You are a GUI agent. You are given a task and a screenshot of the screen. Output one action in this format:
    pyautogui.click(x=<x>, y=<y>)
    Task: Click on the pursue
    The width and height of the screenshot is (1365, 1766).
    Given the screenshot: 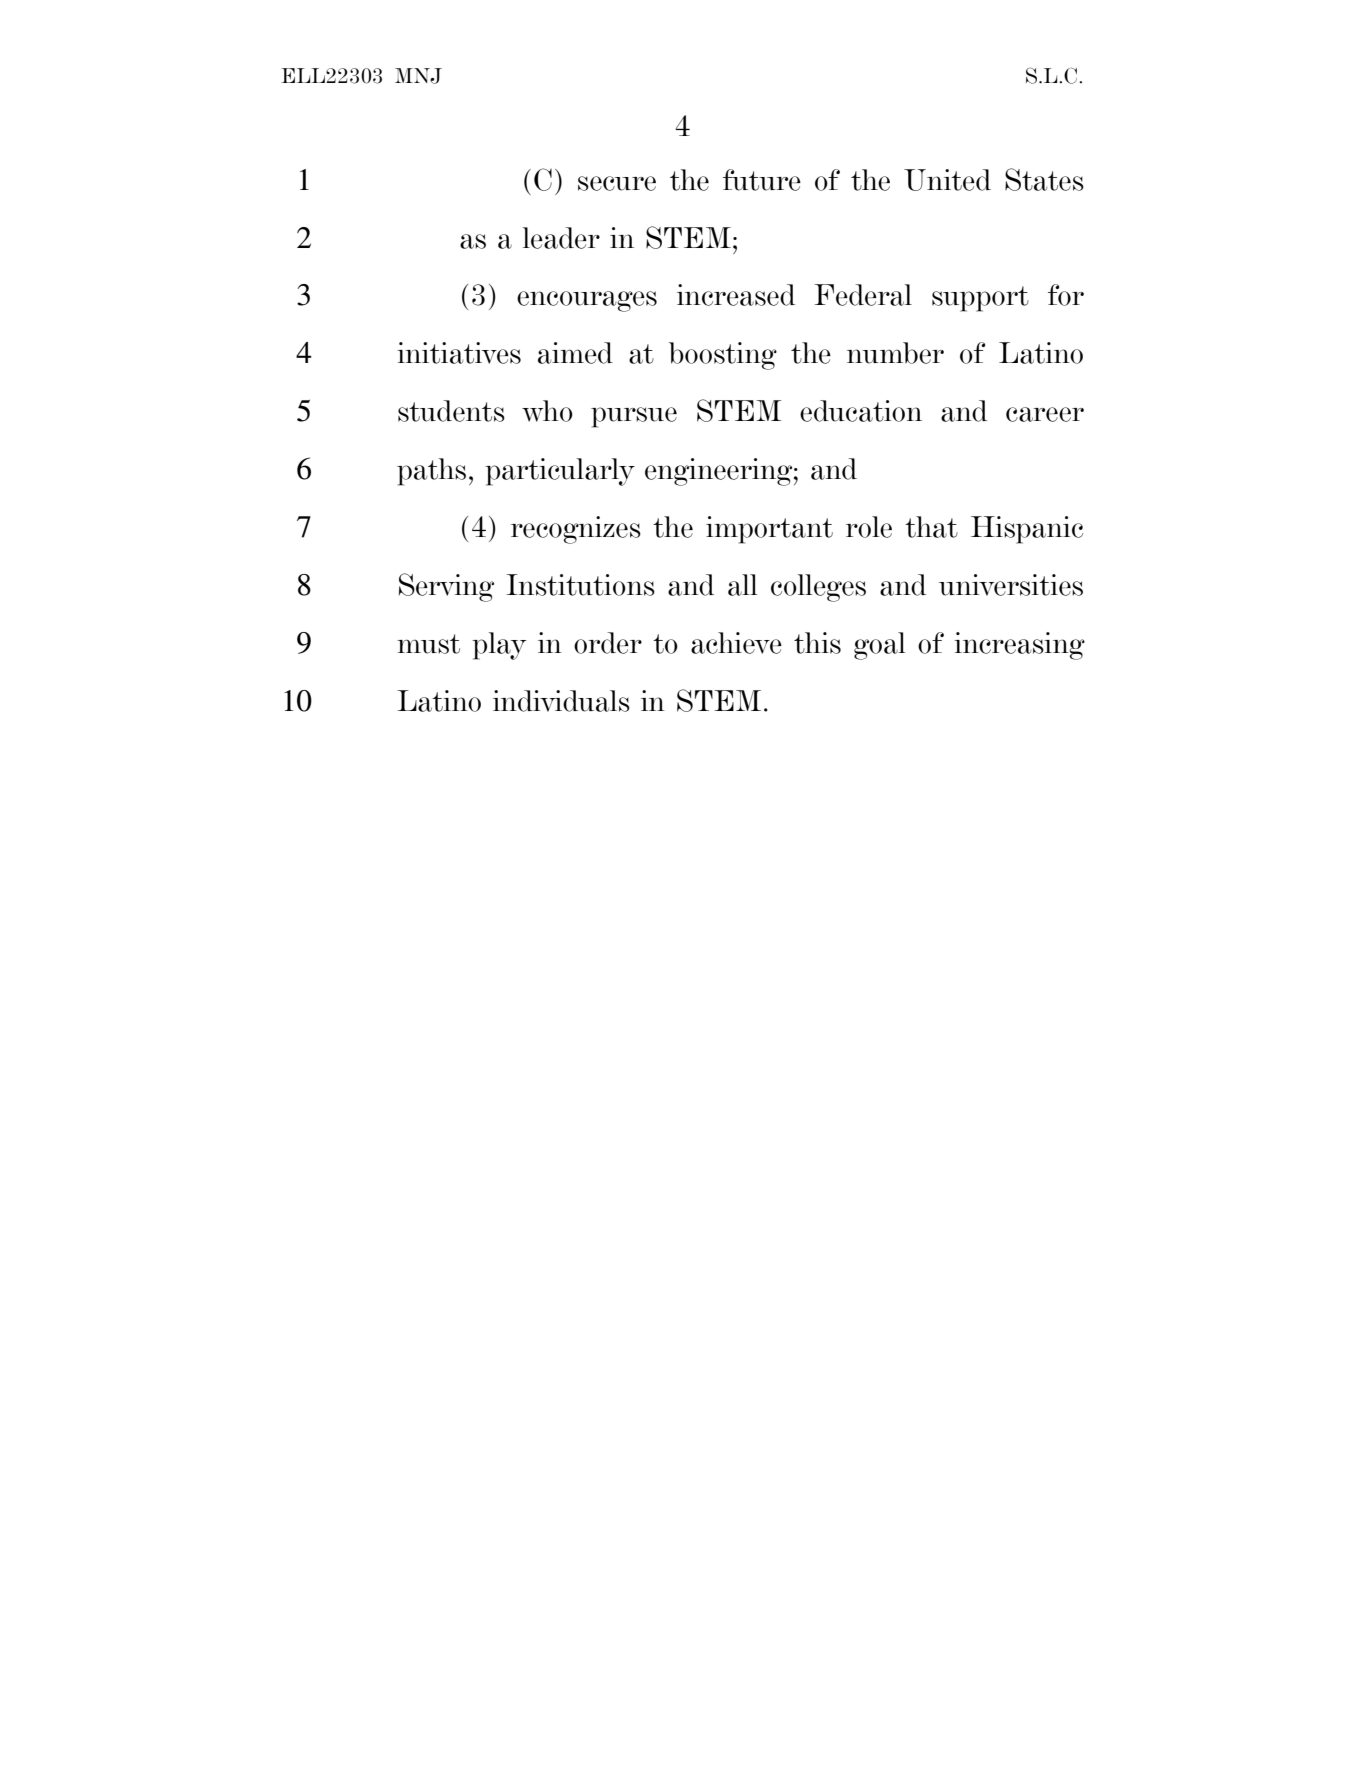 What is the action you would take?
    pyautogui.click(x=634, y=417)
